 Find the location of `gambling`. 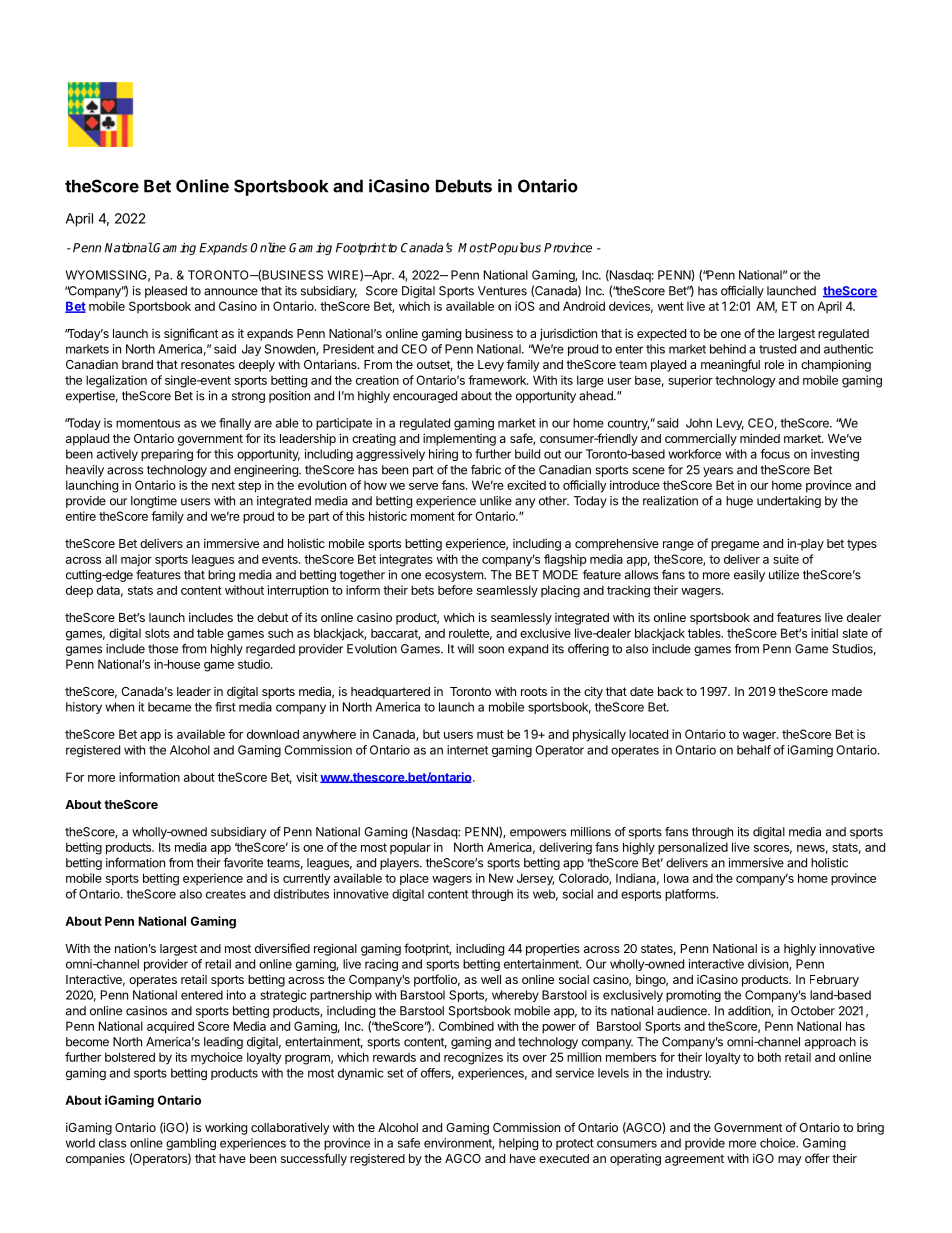

gambling is located at coordinates (191, 1144).
